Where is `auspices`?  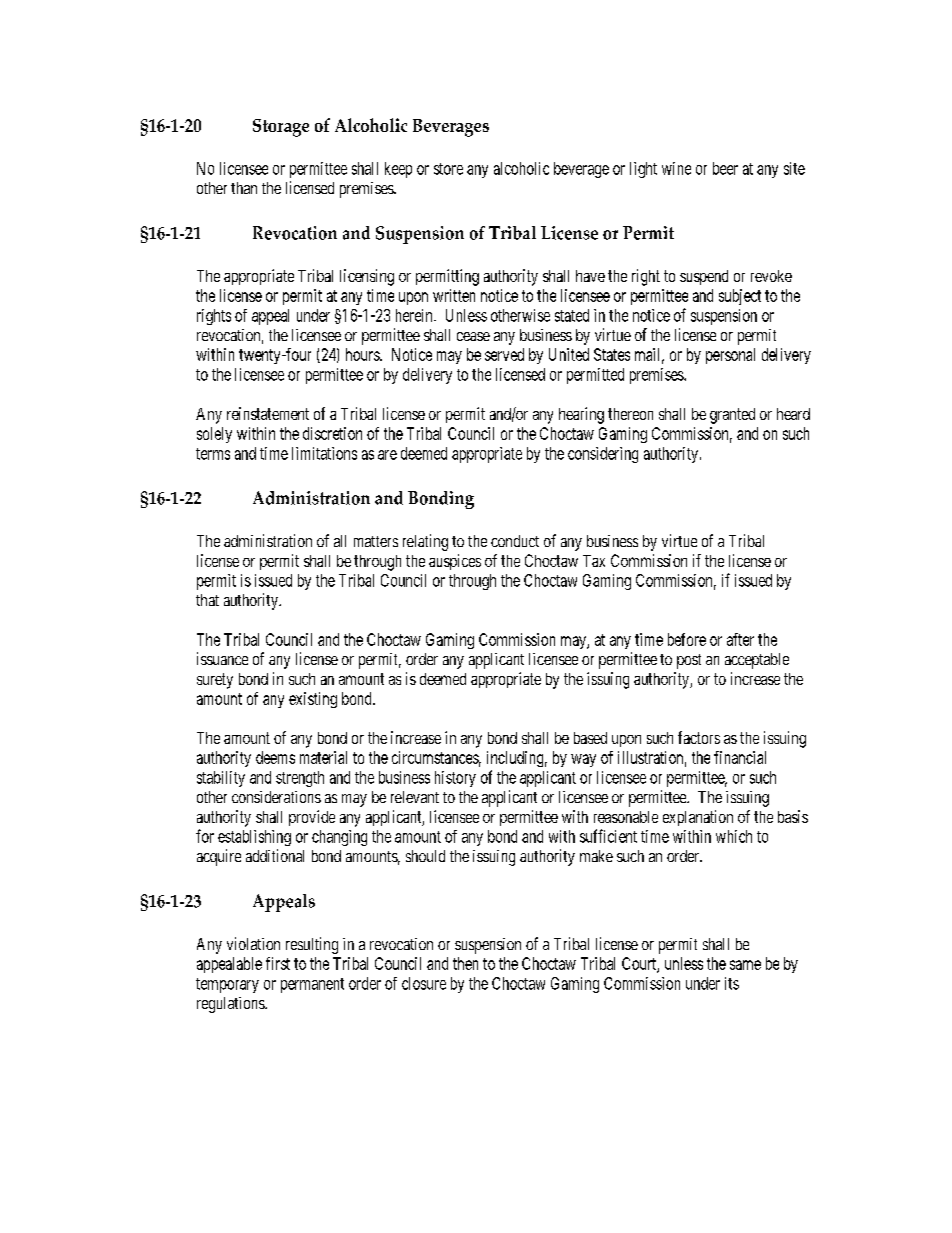 auspices is located at coordinates (455, 562).
